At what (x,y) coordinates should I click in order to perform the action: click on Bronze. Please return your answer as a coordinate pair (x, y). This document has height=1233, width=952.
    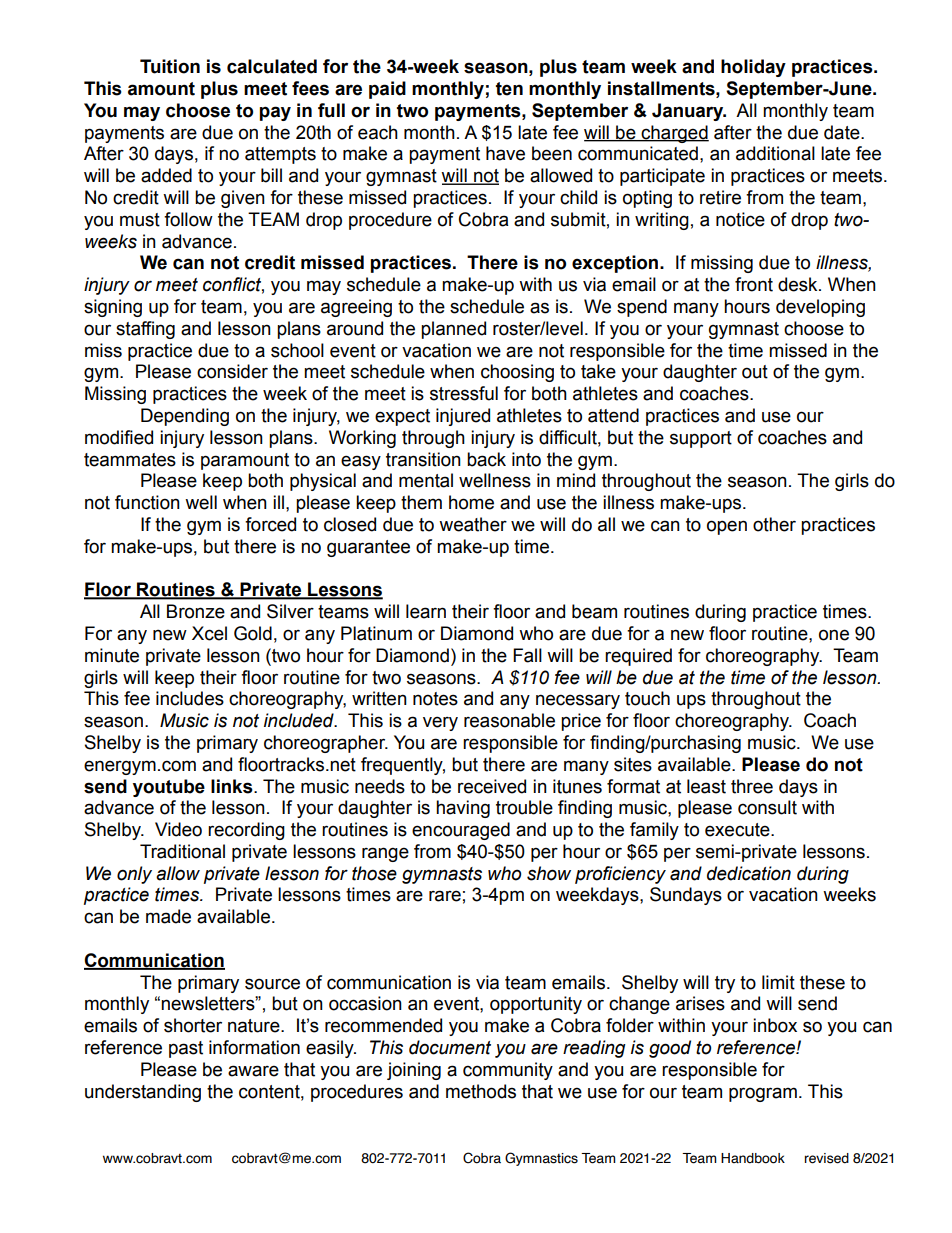
    Looking at the image, I should click on (196, 611).
